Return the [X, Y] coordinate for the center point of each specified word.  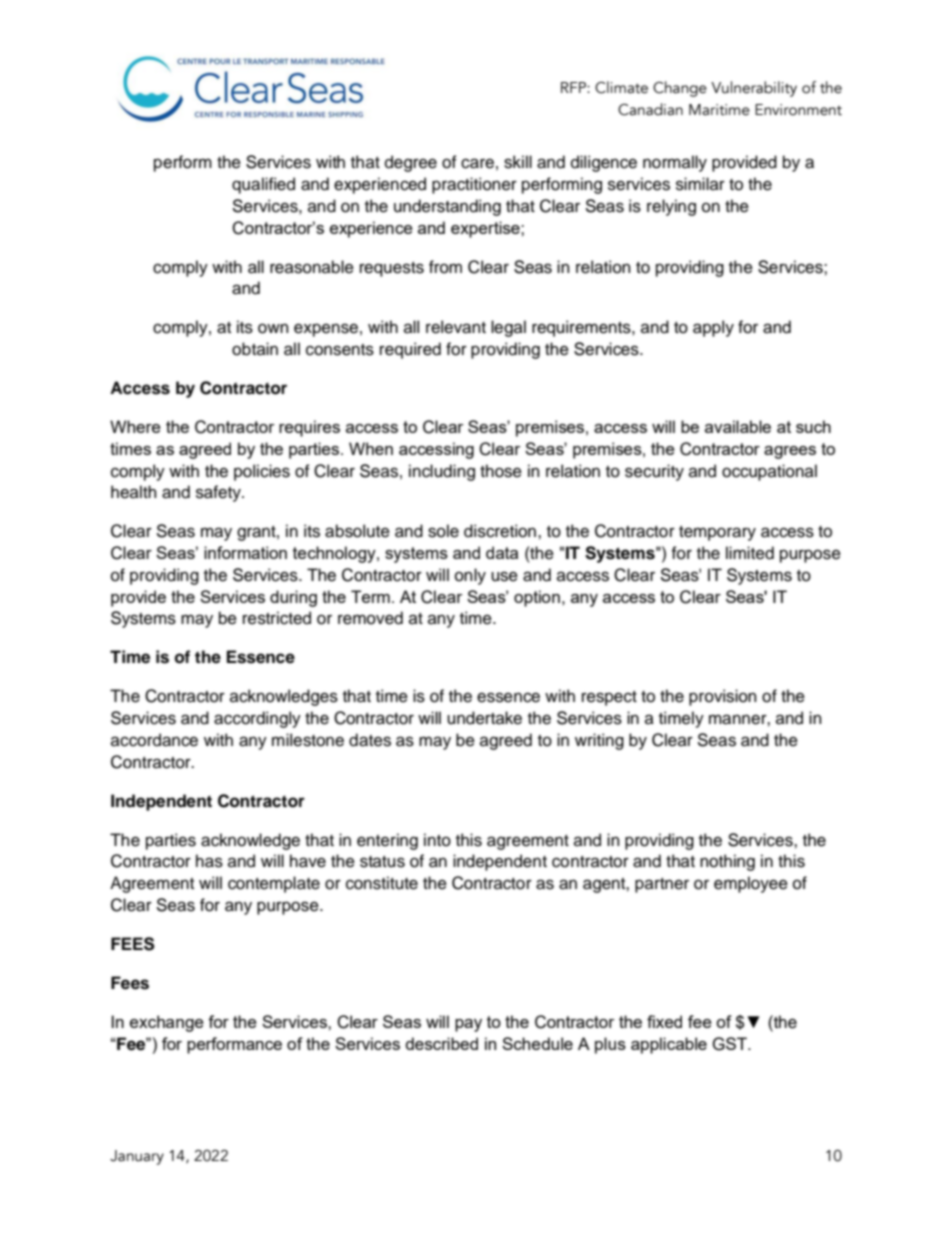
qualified [263, 185]
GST [730, 1044]
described [441, 1043]
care [477, 163]
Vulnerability [754, 89]
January [137, 1157]
